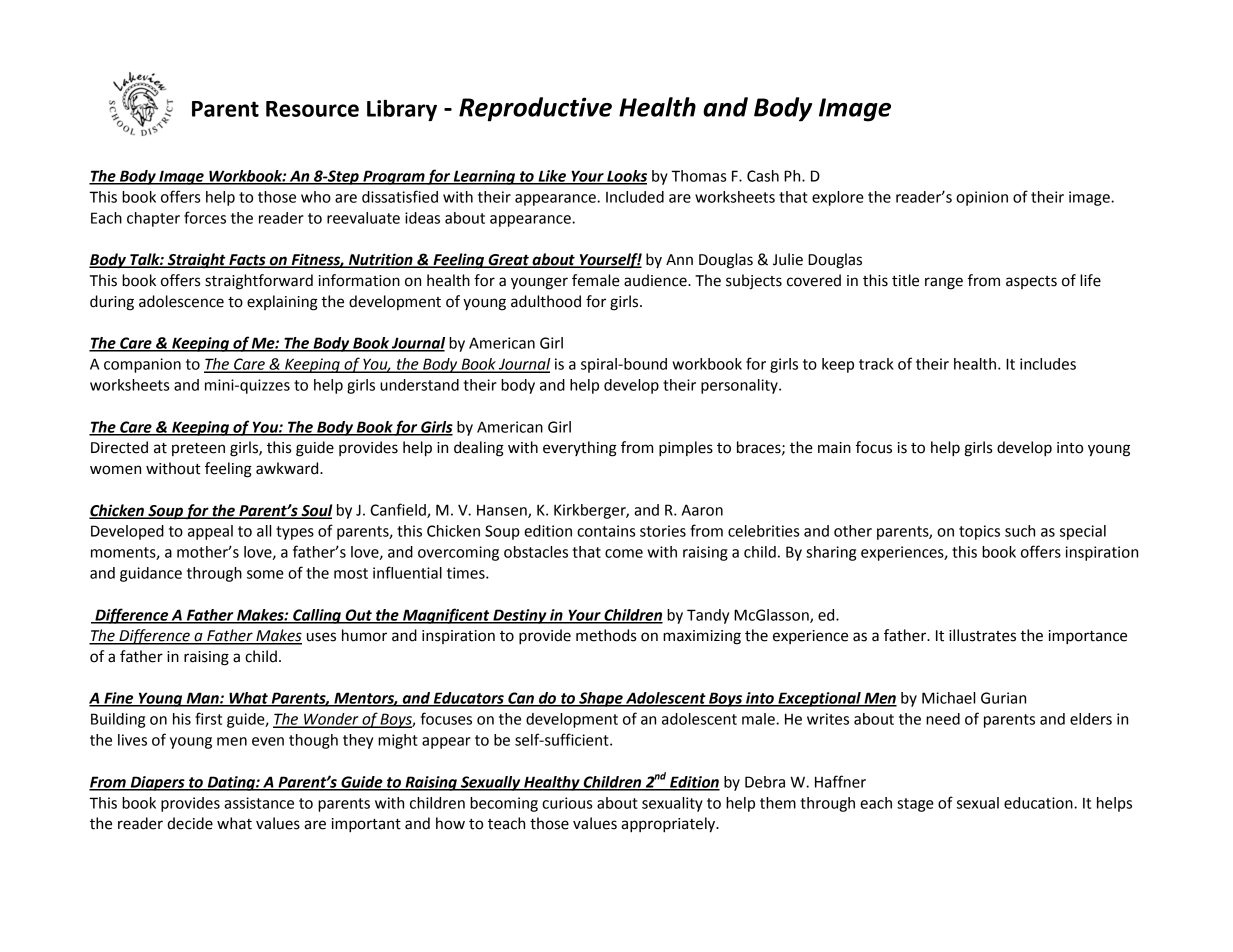 The width and height of the image is (1233, 952). What do you see at coordinates (624, 553) in the image?
I see `come` at bounding box center [624, 553].
